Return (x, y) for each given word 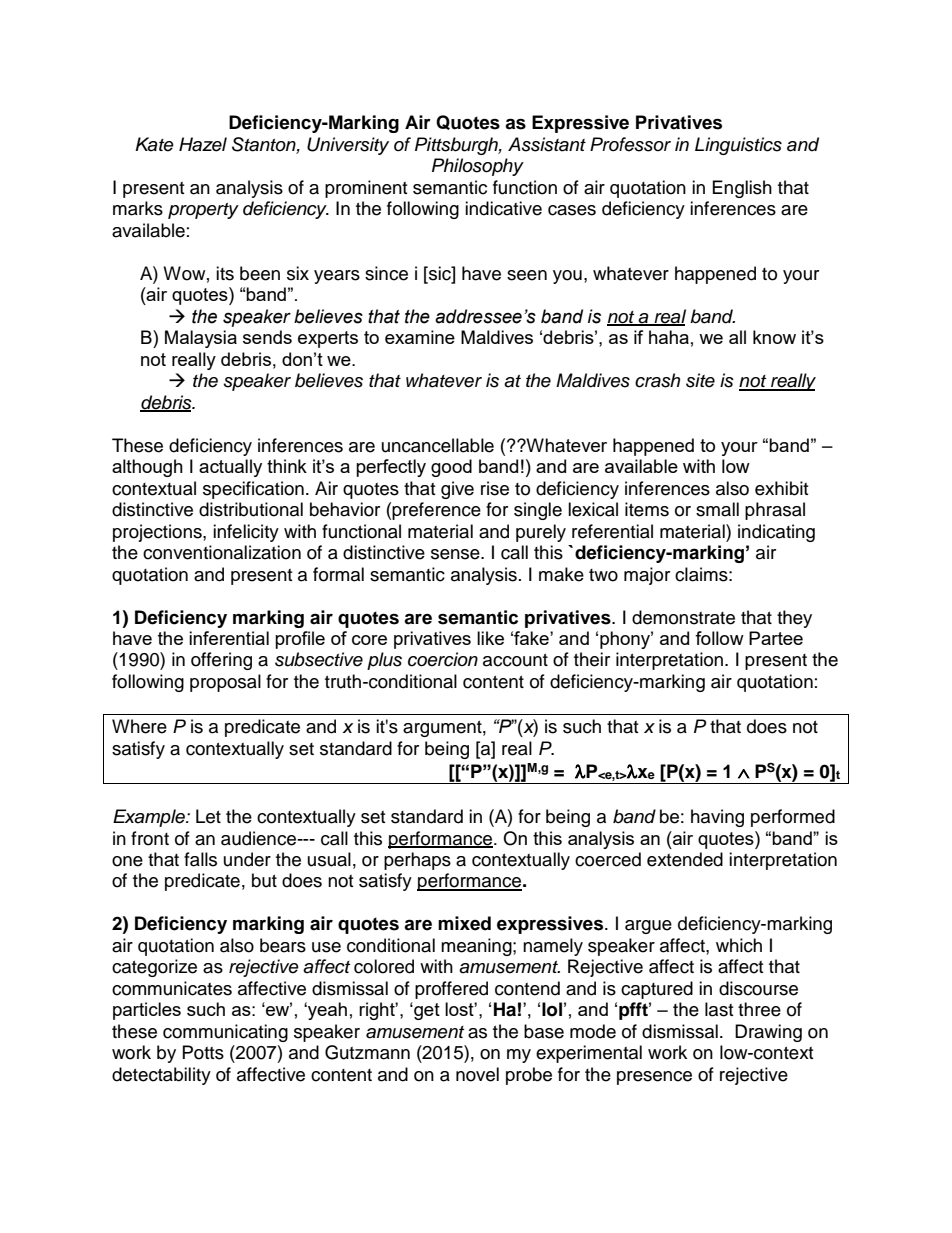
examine (420, 337)
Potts (203, 1052)
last (719, 1009)
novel (477, 1074)
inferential (229, 638)
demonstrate (683, 617)
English (742, 189)
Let (208, 816)
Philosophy (478, 167)
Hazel (203, 144)
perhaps (417, 861)
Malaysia (201, 339)
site (700, 380)
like (490, 638)
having (717, 818)
